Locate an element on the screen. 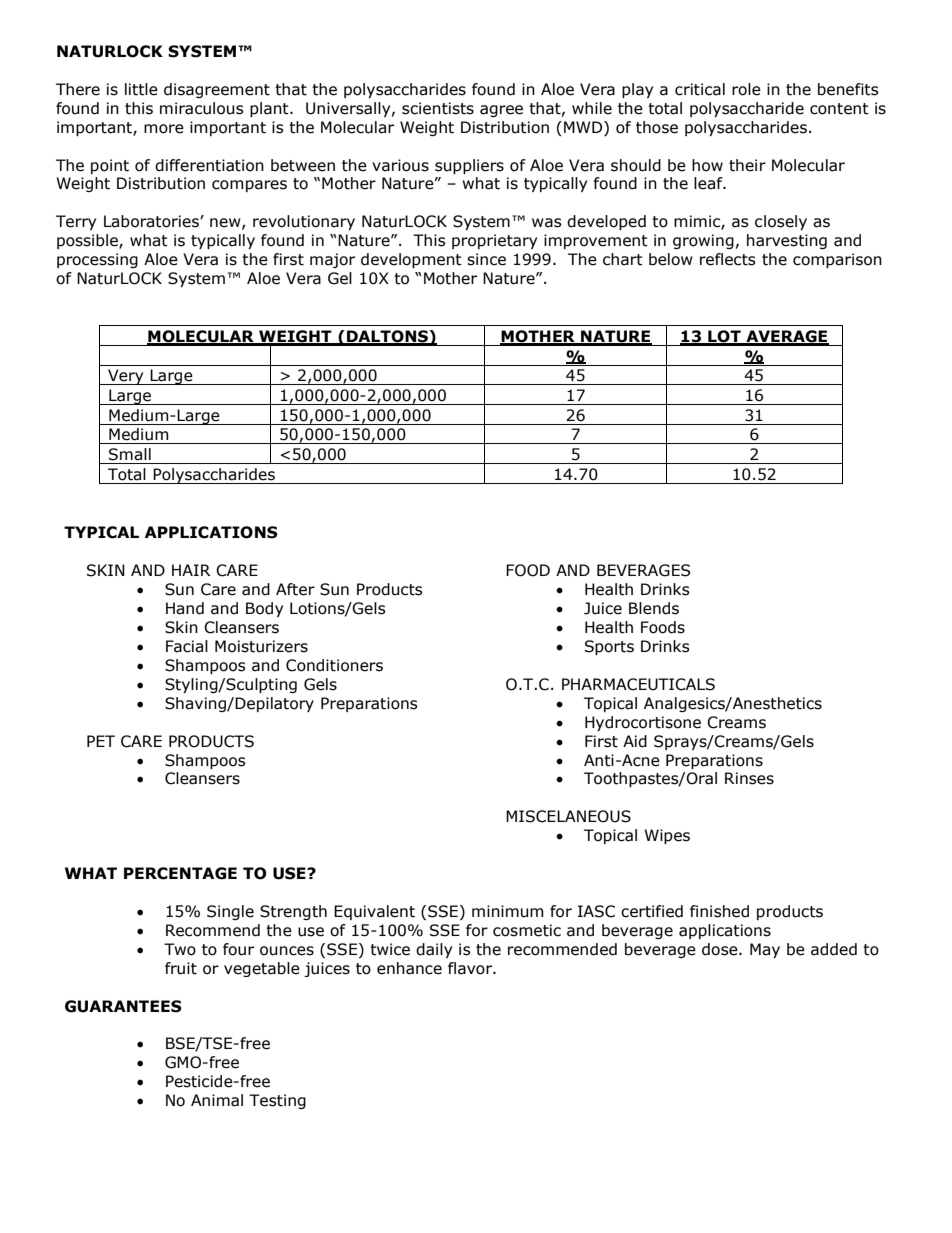  since is located at coordinates (486, 259).
